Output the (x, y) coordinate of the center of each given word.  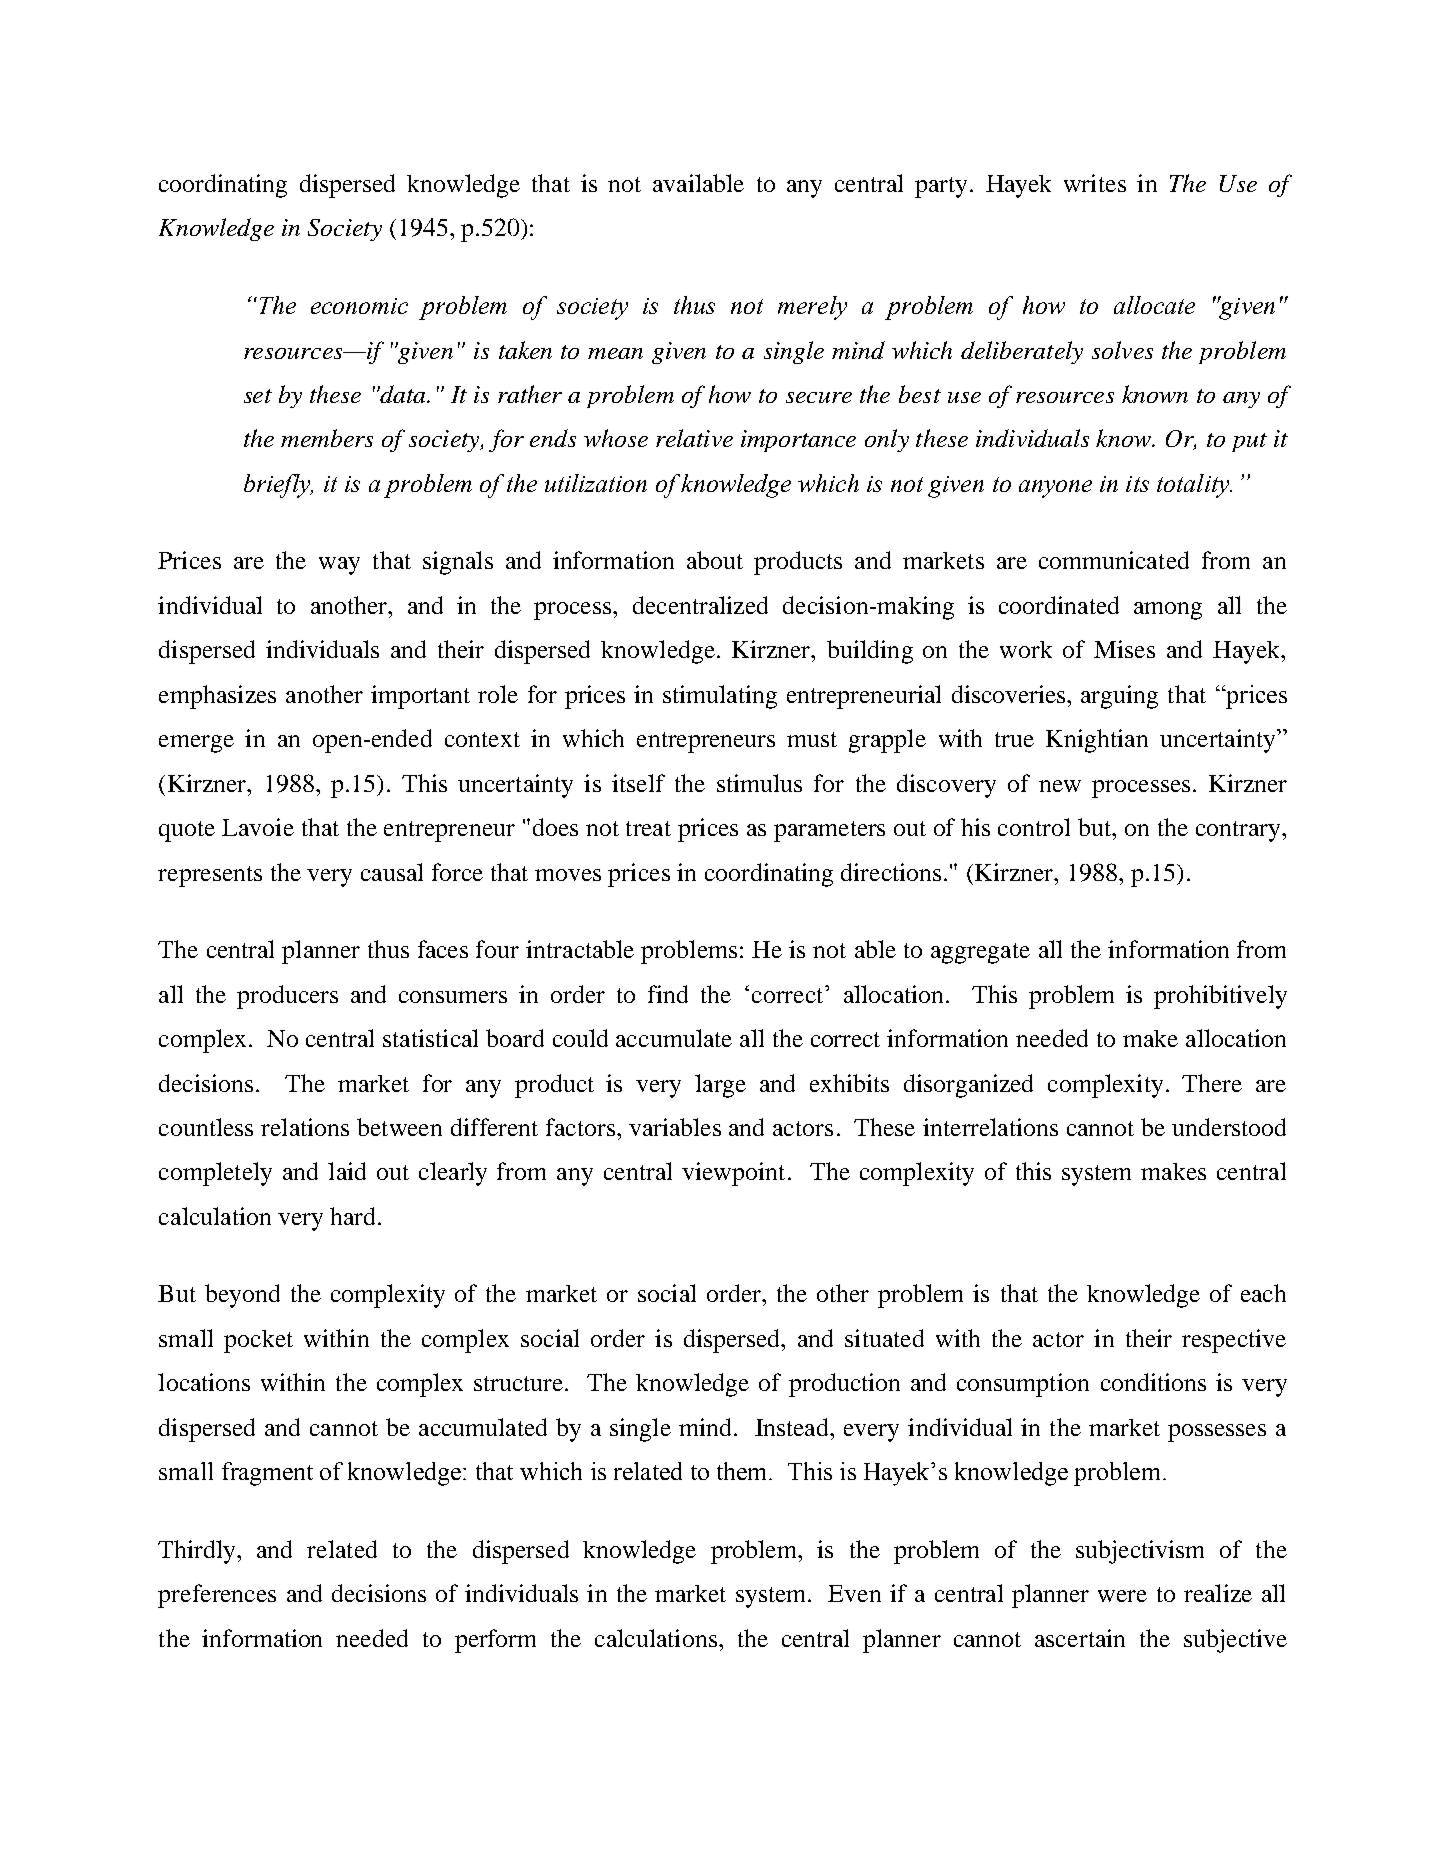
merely (812, 308)
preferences (217, 1596)
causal (392, 872)
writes (1095, 183)
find (668, 994)
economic (359, 306)
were (1122, 1596)
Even (854, 1593)
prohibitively (1220, 997)
